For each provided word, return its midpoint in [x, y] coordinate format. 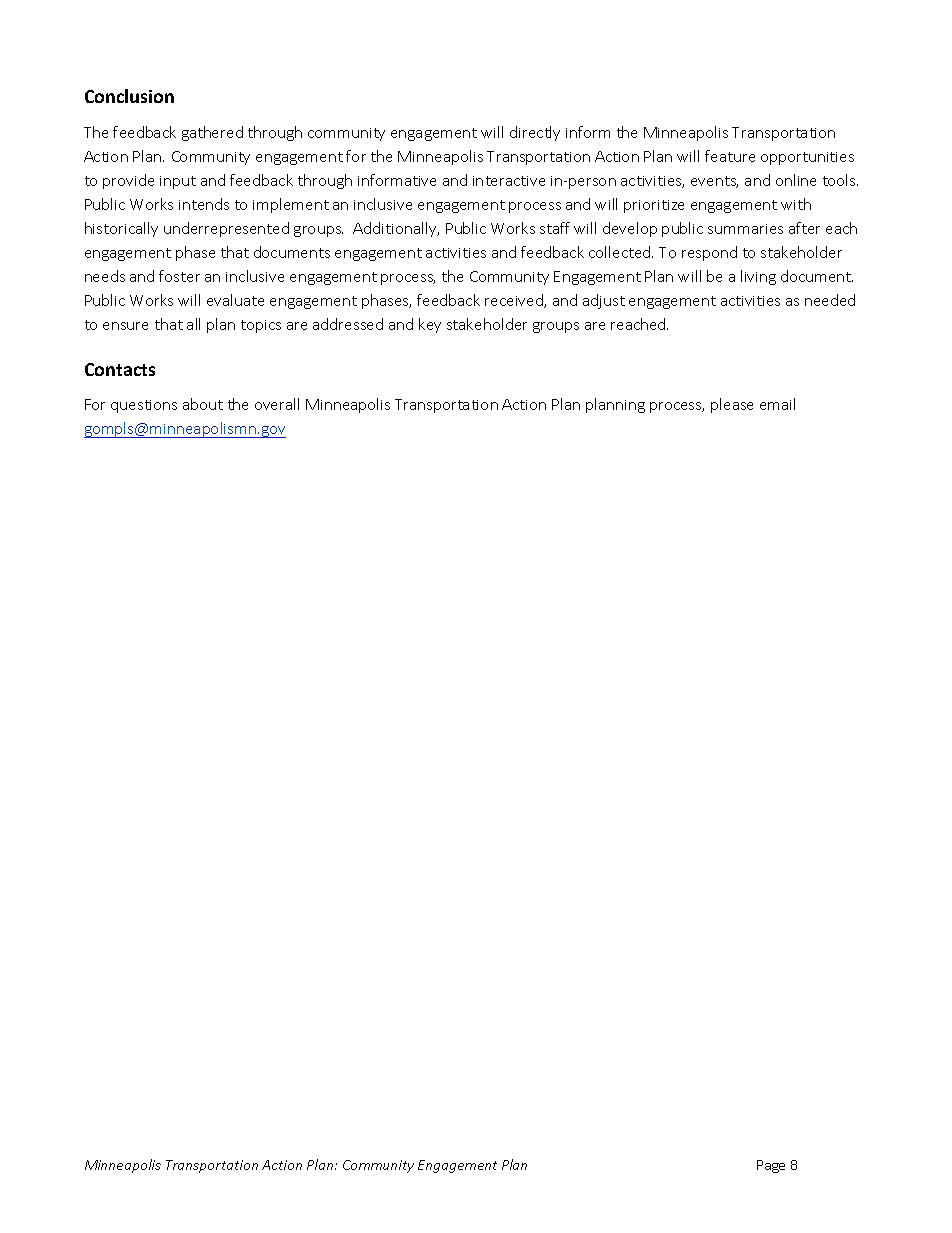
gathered [212, 133]
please [732, 405]
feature [730, 156]
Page [771, 1166]
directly [535, 133]
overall [277, 404]
